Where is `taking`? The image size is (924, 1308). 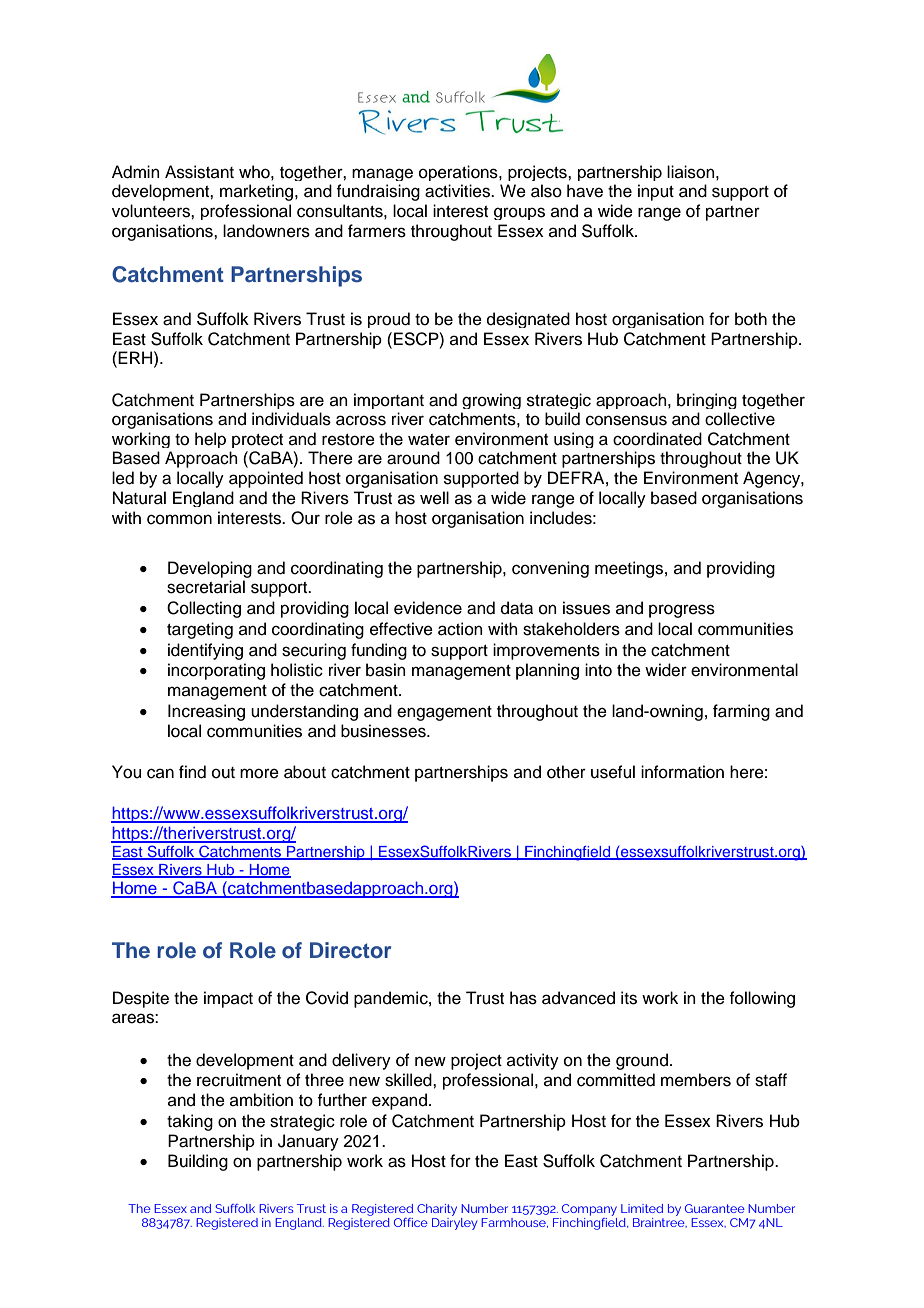
taking is located at coordinates (190, 1122).
